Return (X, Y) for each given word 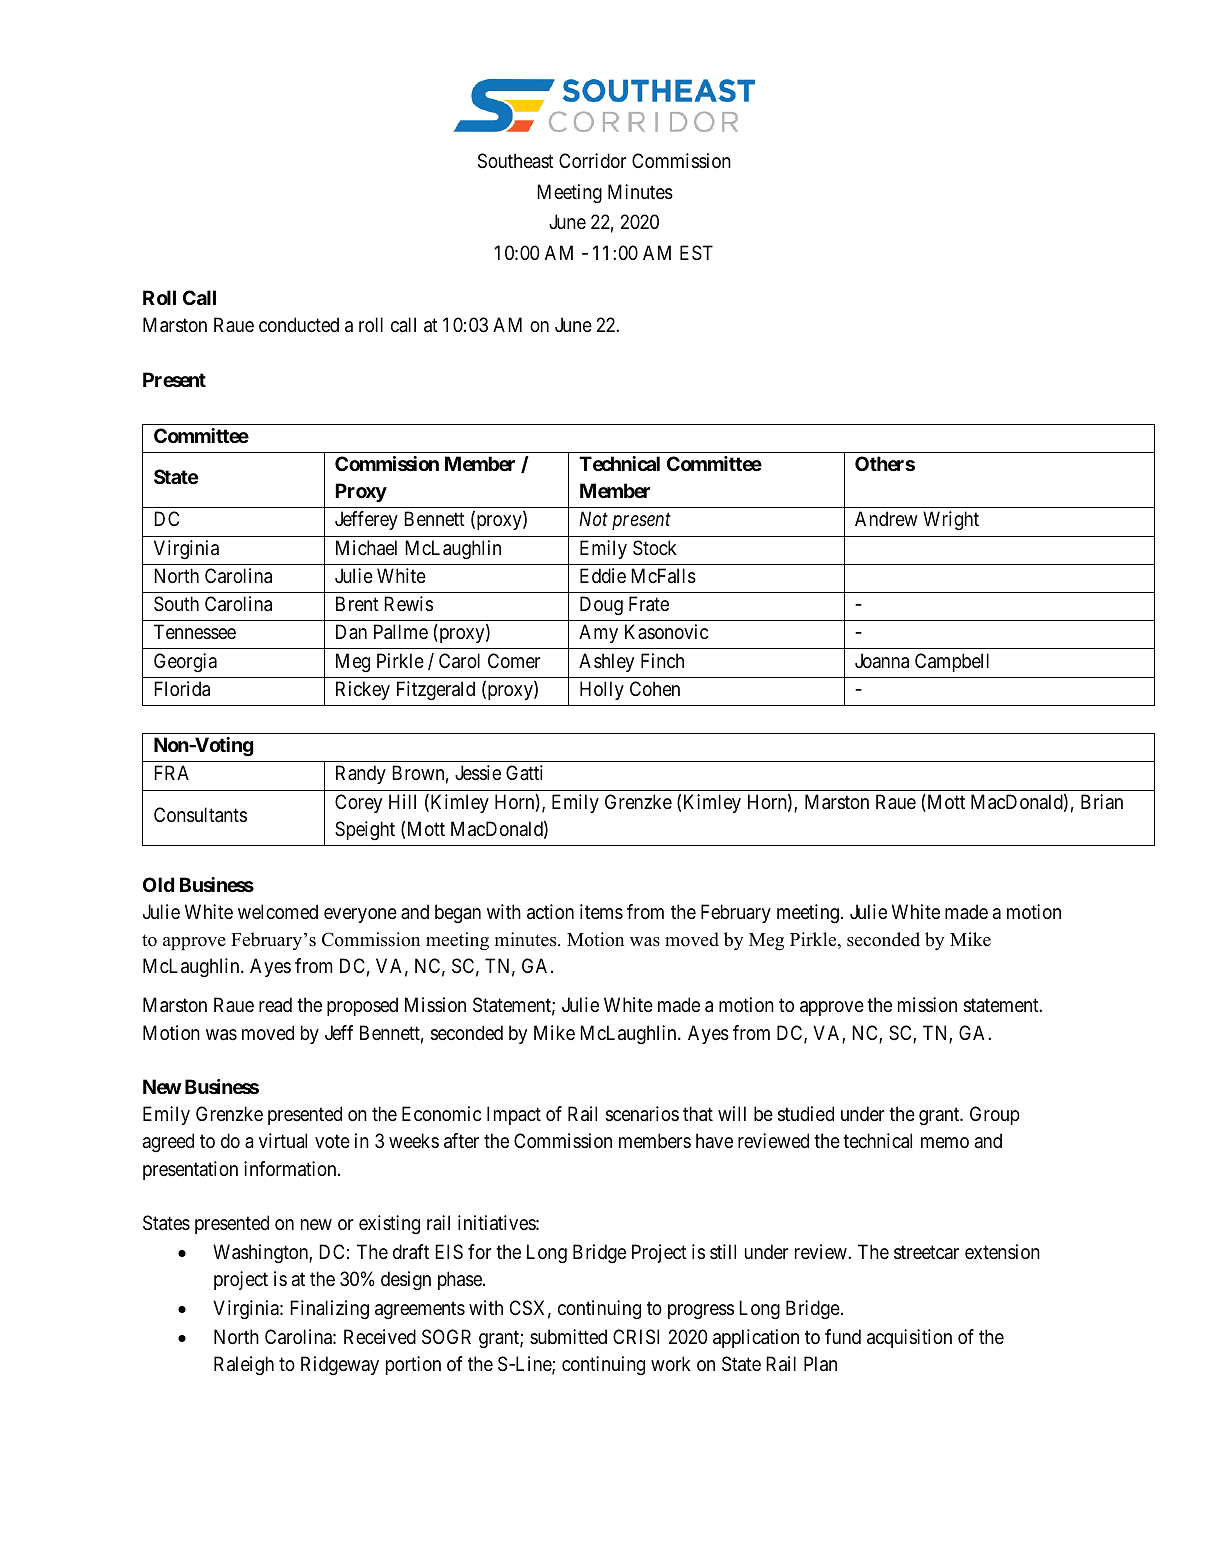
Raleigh (244, 1366)
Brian (1102, 801)
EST (696, 253)
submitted (568, 1336)
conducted (299, 324)
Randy (361, 774)
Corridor (592, 160)
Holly (602, 690)
